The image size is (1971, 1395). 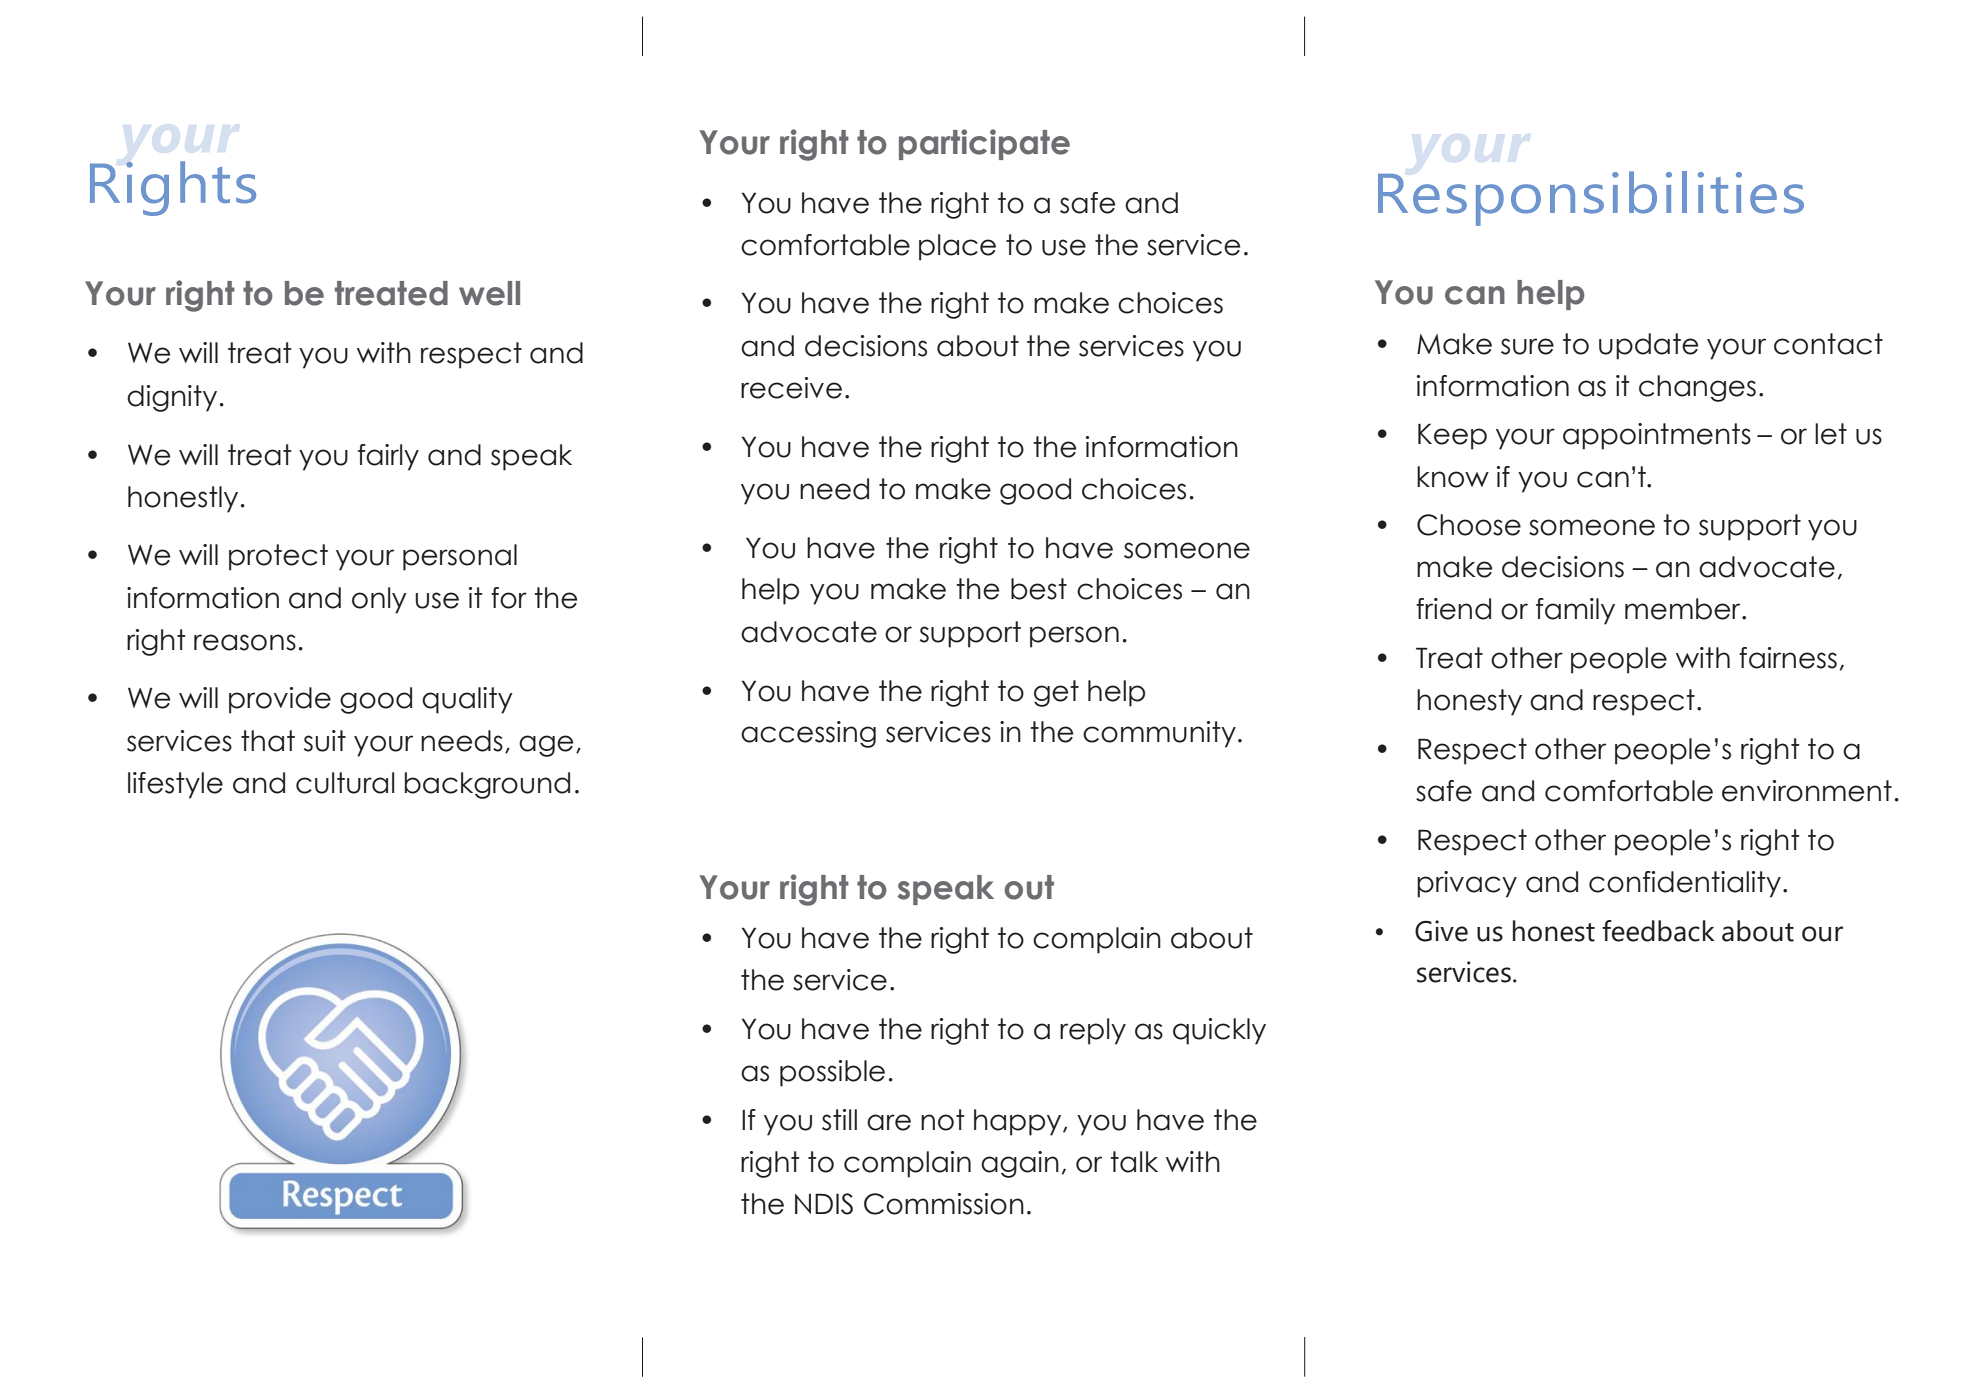 I want to click on participate, so click(x=984, y=144).
